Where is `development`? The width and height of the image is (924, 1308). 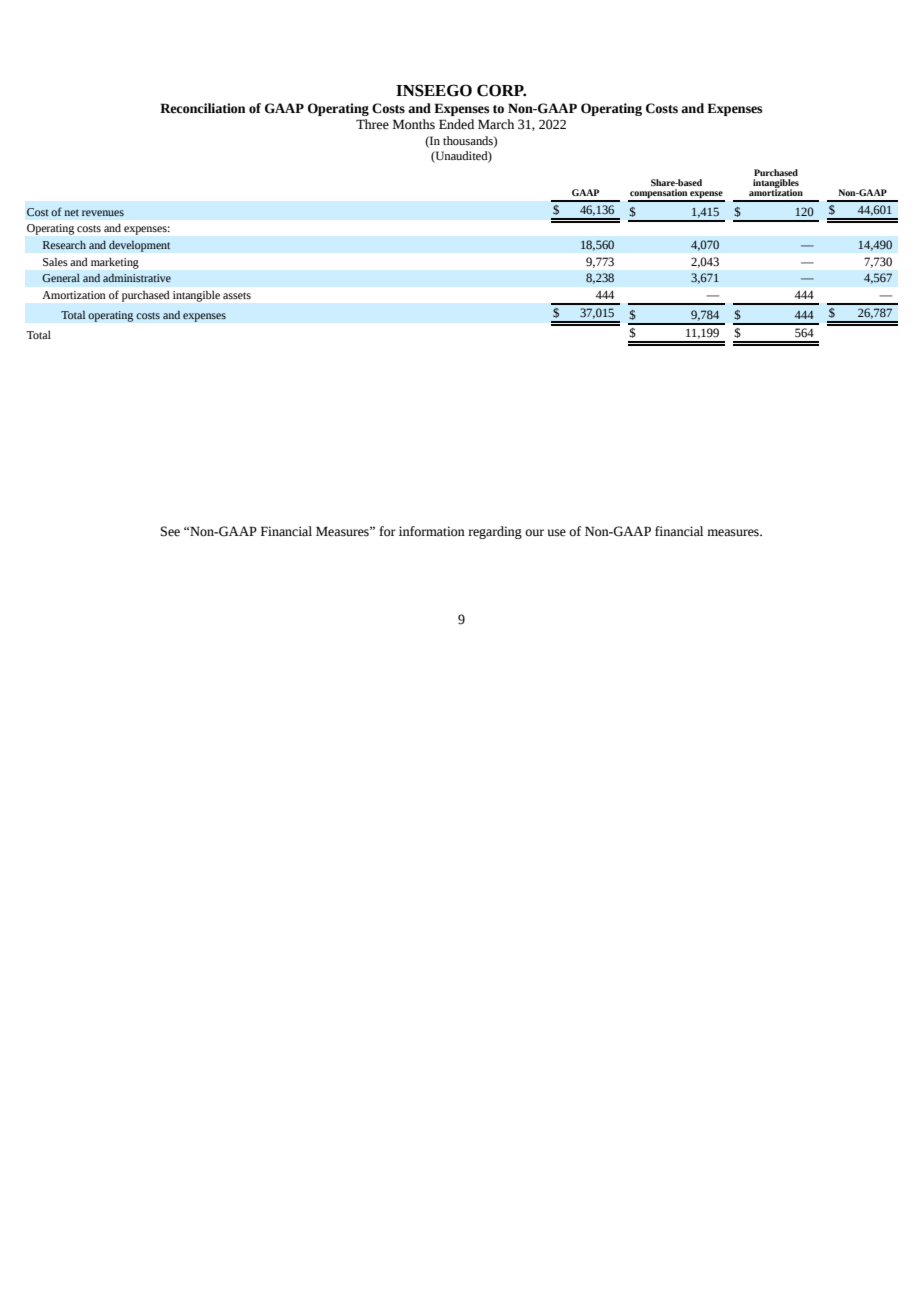
development is located at coordinates (139, 246).
